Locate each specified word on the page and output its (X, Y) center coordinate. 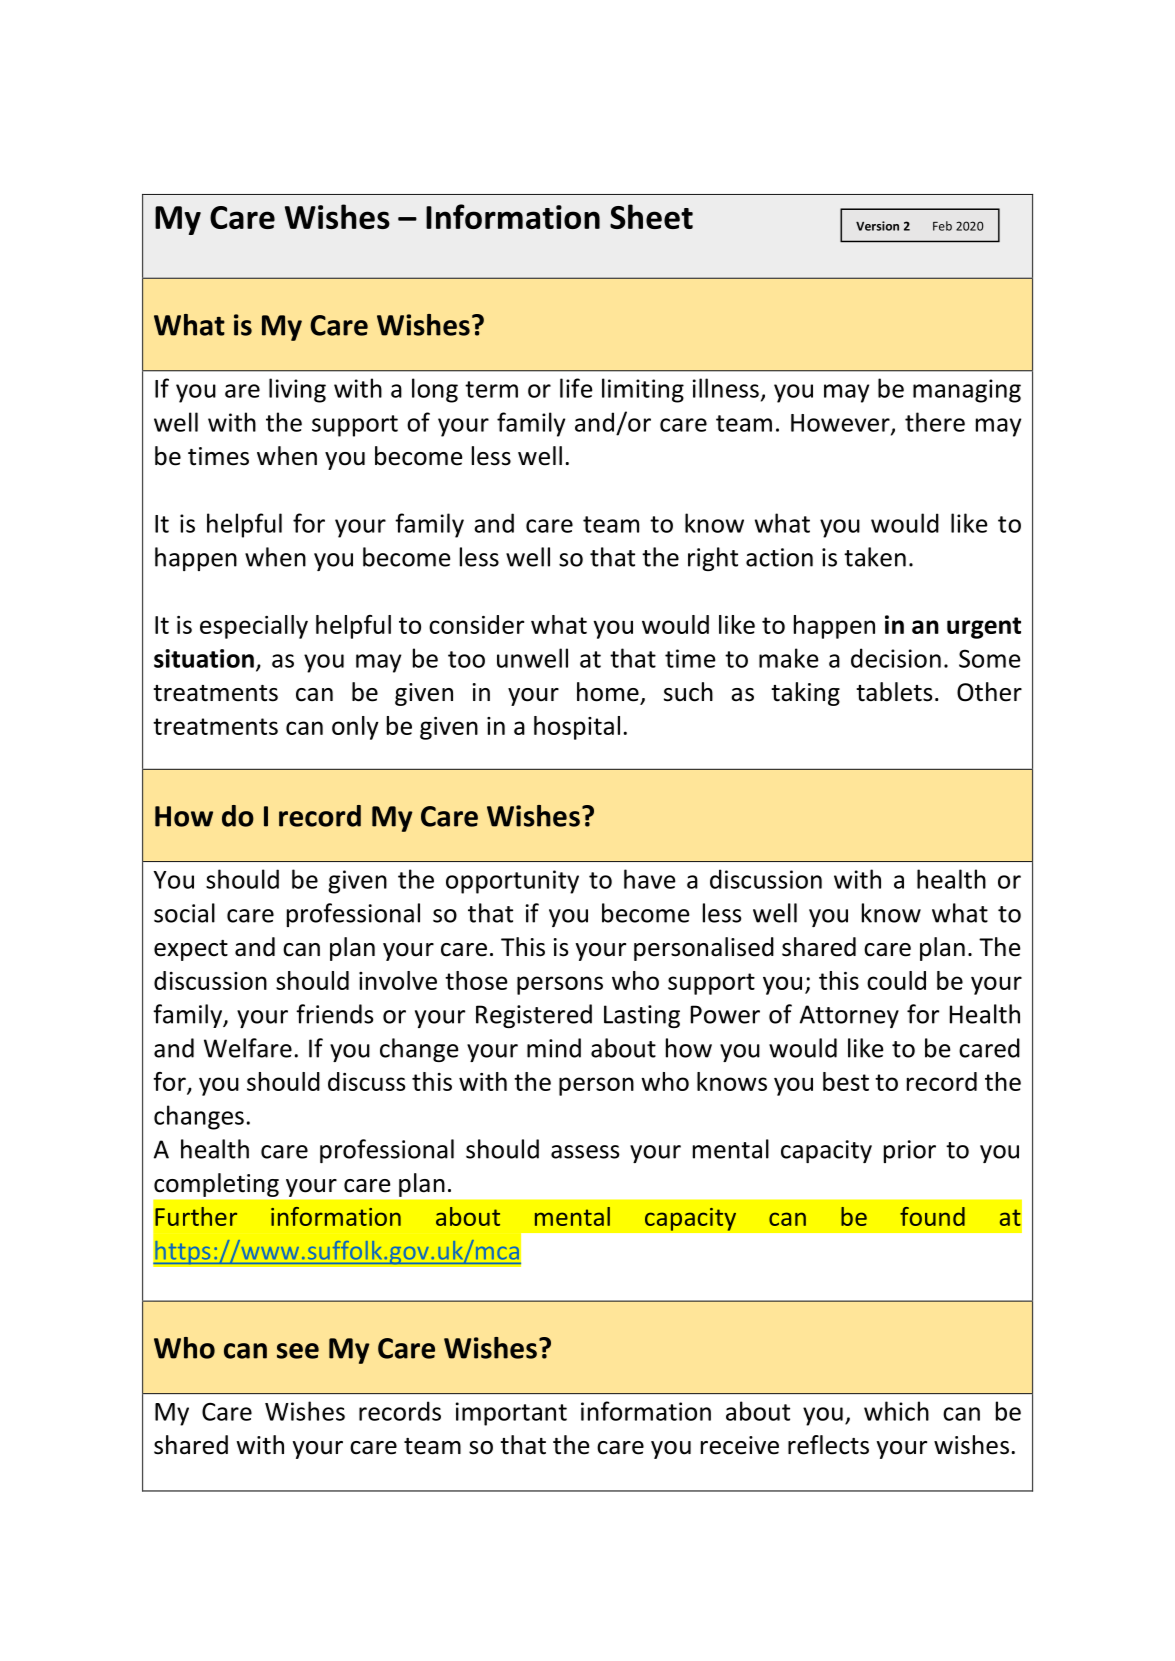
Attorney (849, 1016)
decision (896, 658)
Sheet (651, 216)
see (298, 1351)
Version (877, 226)
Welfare (248, 1048)
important (511, 1414)
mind (554, 1048)
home (608, 692)
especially (254, 627)
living (297, 390)
